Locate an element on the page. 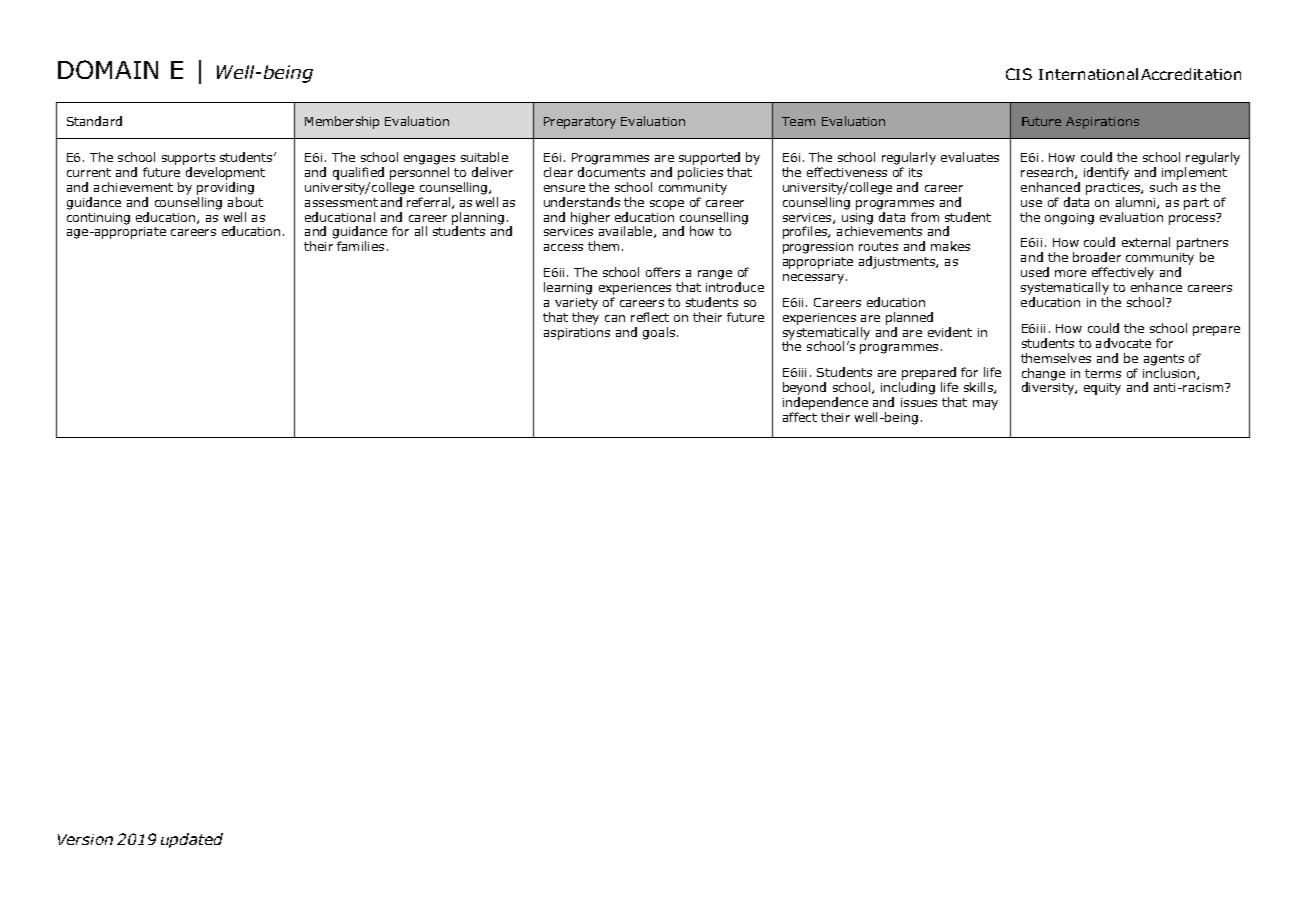  issues is located at coordinates (919, 402).
